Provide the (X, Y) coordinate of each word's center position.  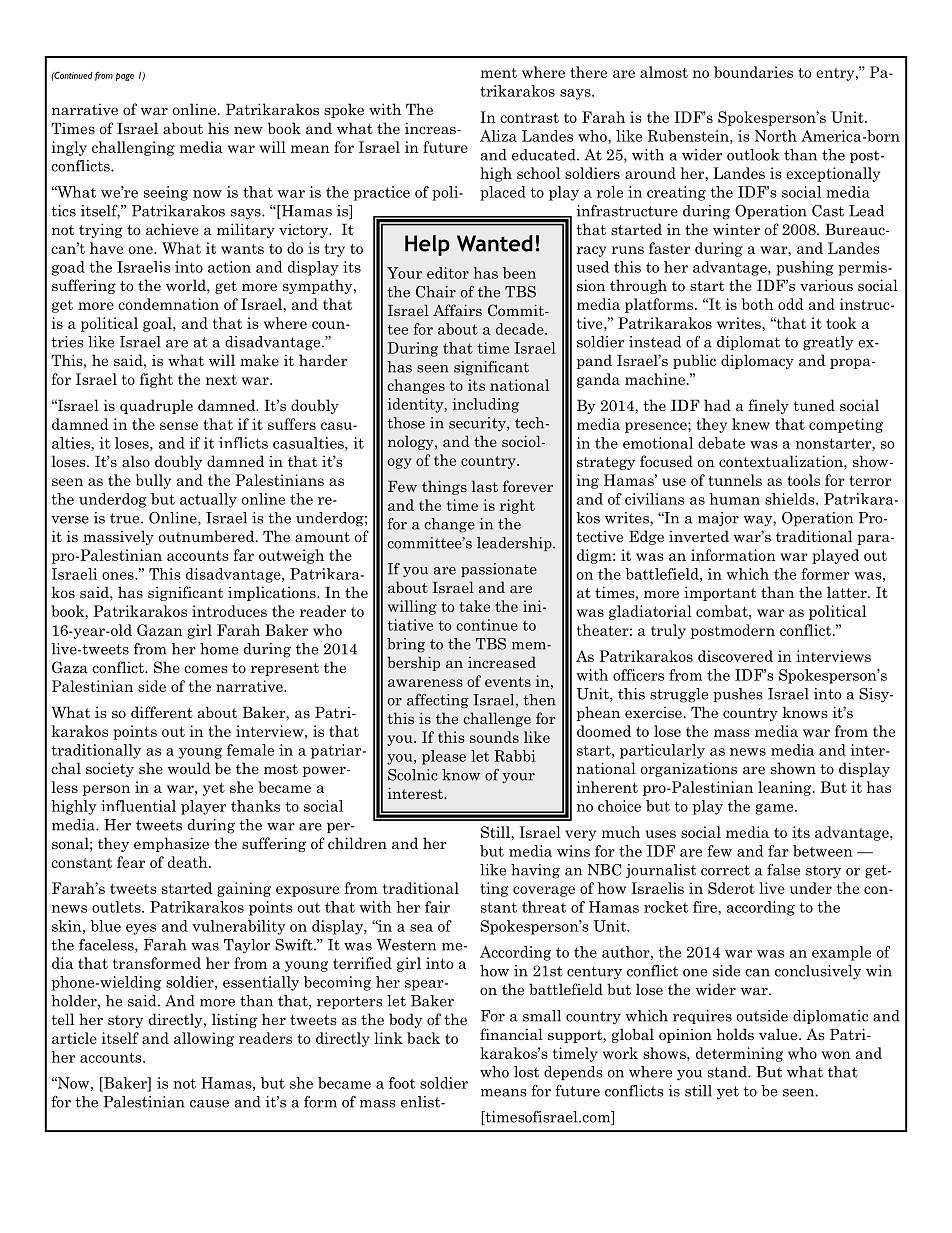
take (474, 606)
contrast (529, 118)
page (125, 77)
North (776, 136)
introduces (229, 611)
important (720, 593)
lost (526, 1072)
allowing (204, 1039)
